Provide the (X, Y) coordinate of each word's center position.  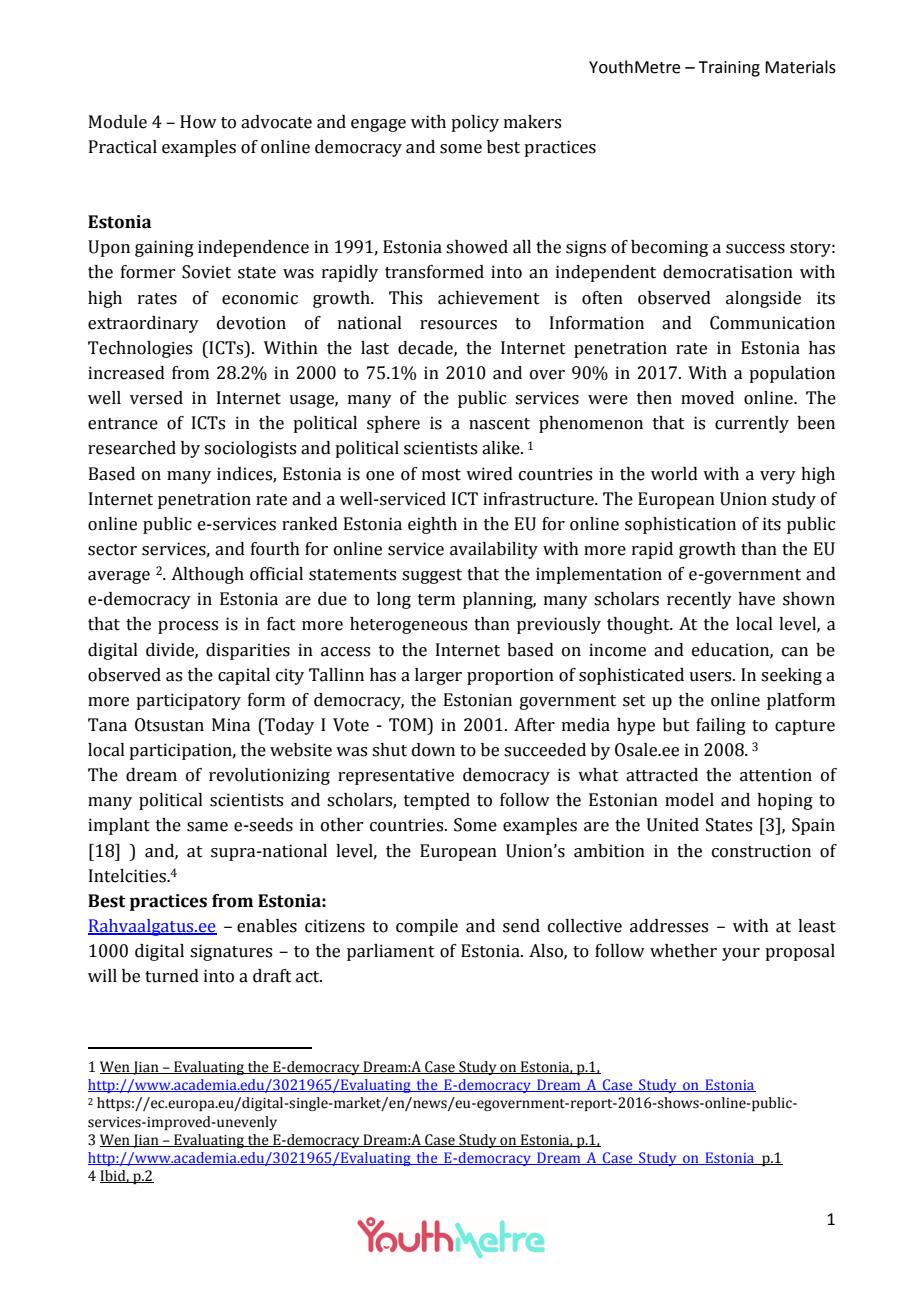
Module (118, 122)
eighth (432, 525)
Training (729, 69)
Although (207, 575)
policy (475, 123)
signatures (231, 952)
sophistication (680, 525)
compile (427, 927)
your (741, 954)
